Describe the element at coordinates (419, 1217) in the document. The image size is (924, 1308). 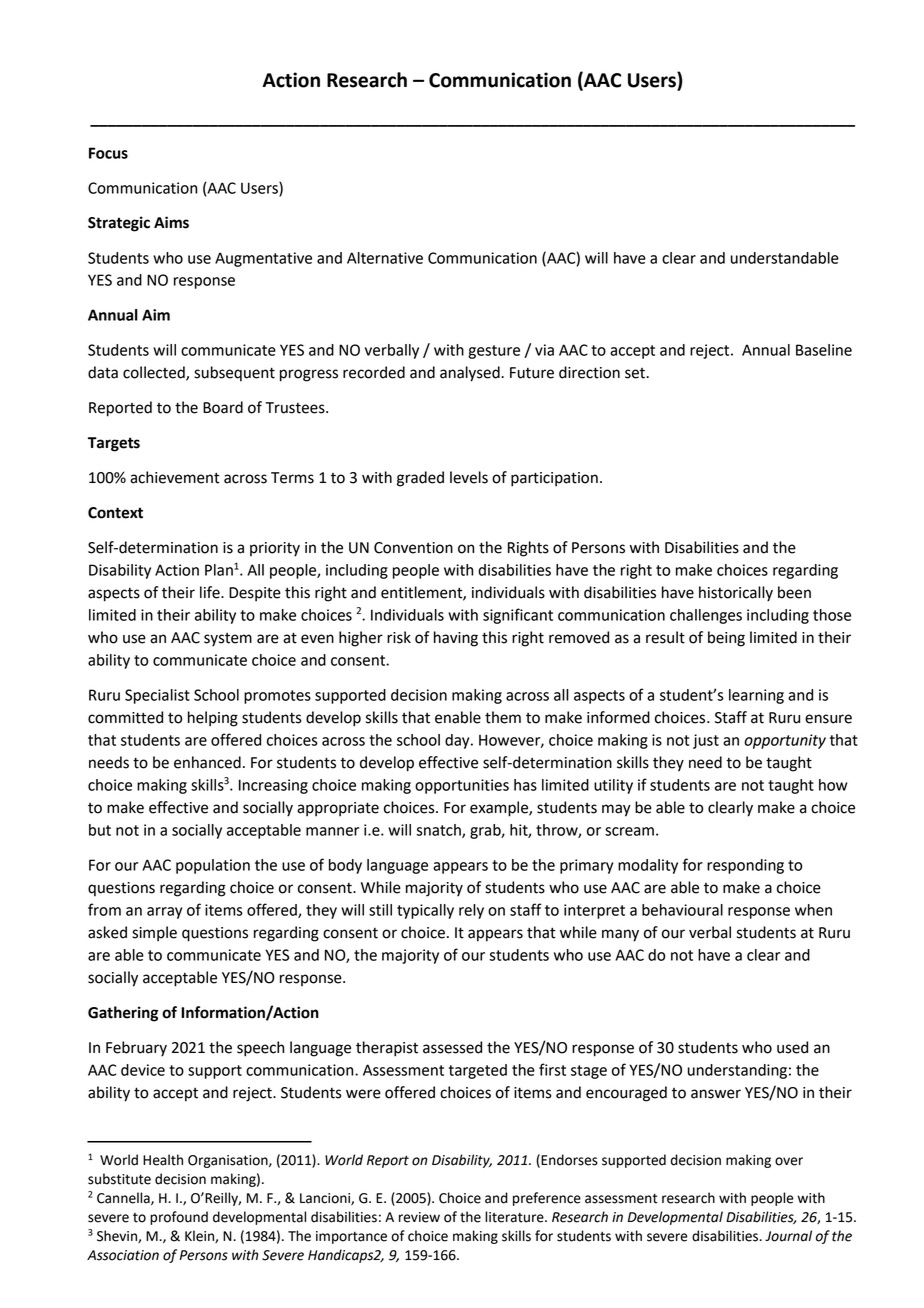
I see `review` at that location.
